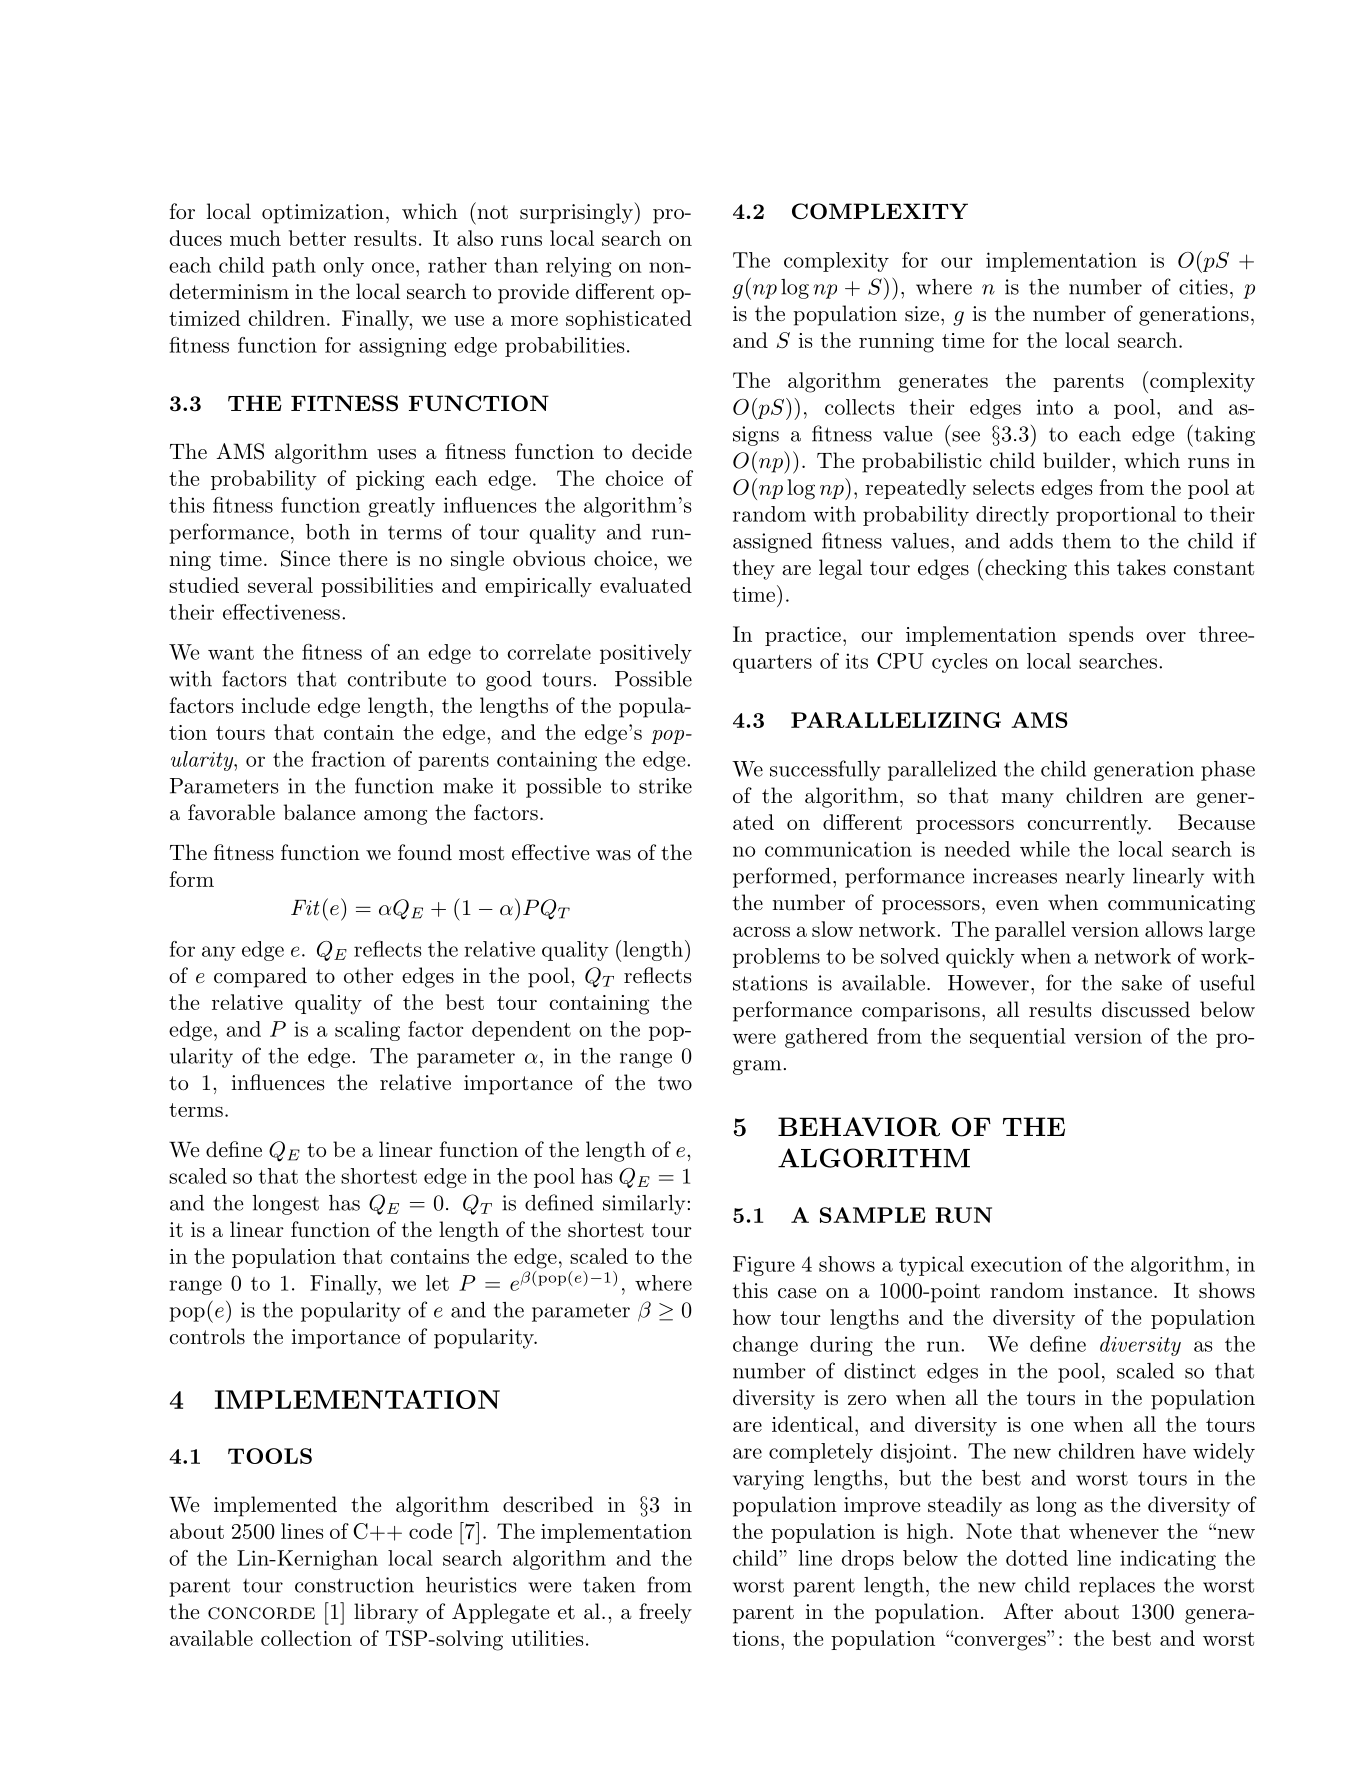 Image resolution: width=1368 pixels, height=1771 pixels. Describe the element at coordinates (343, 267) in the screenshot. I see `only` at that location.
